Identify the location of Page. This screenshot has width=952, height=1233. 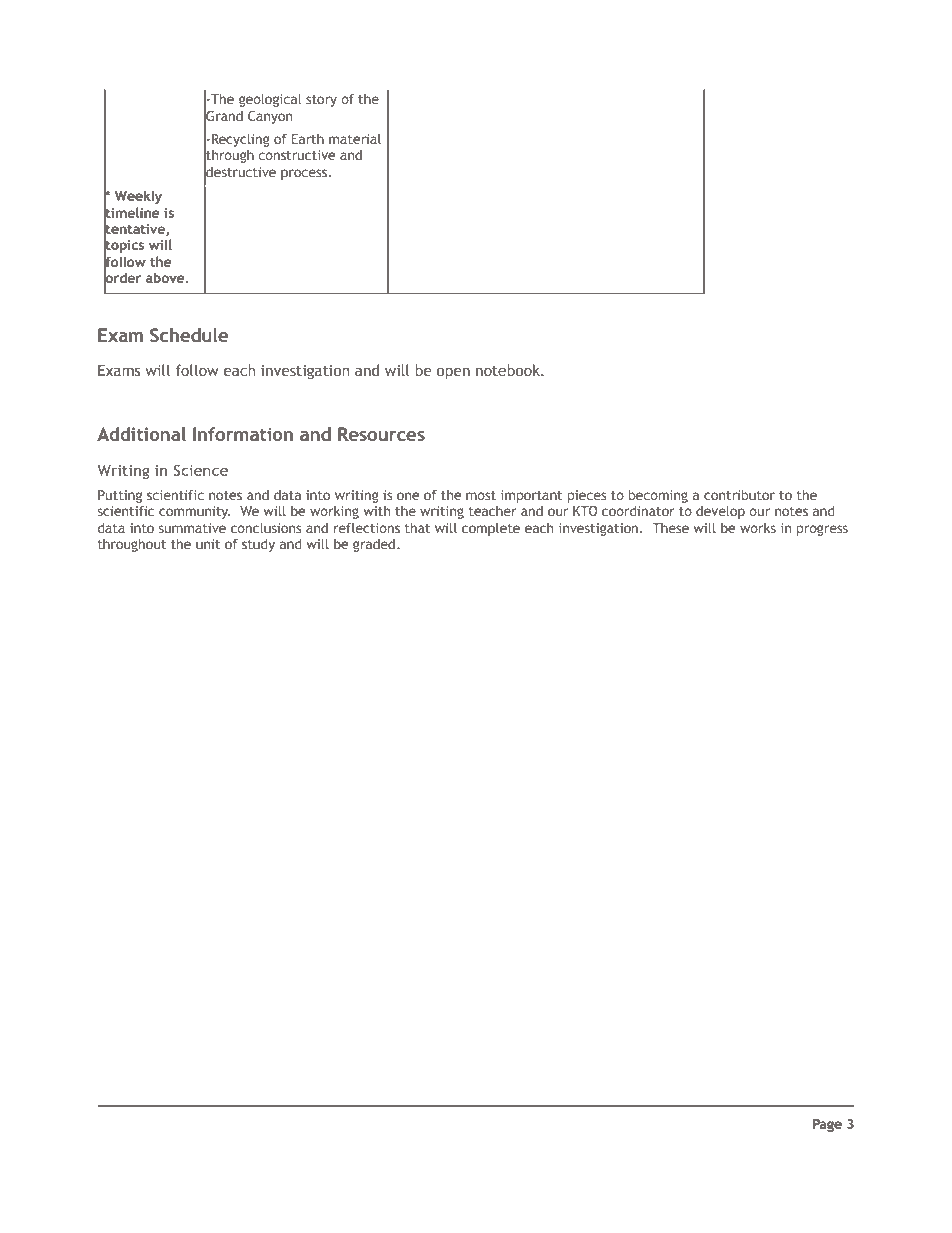
(827, 1125).
